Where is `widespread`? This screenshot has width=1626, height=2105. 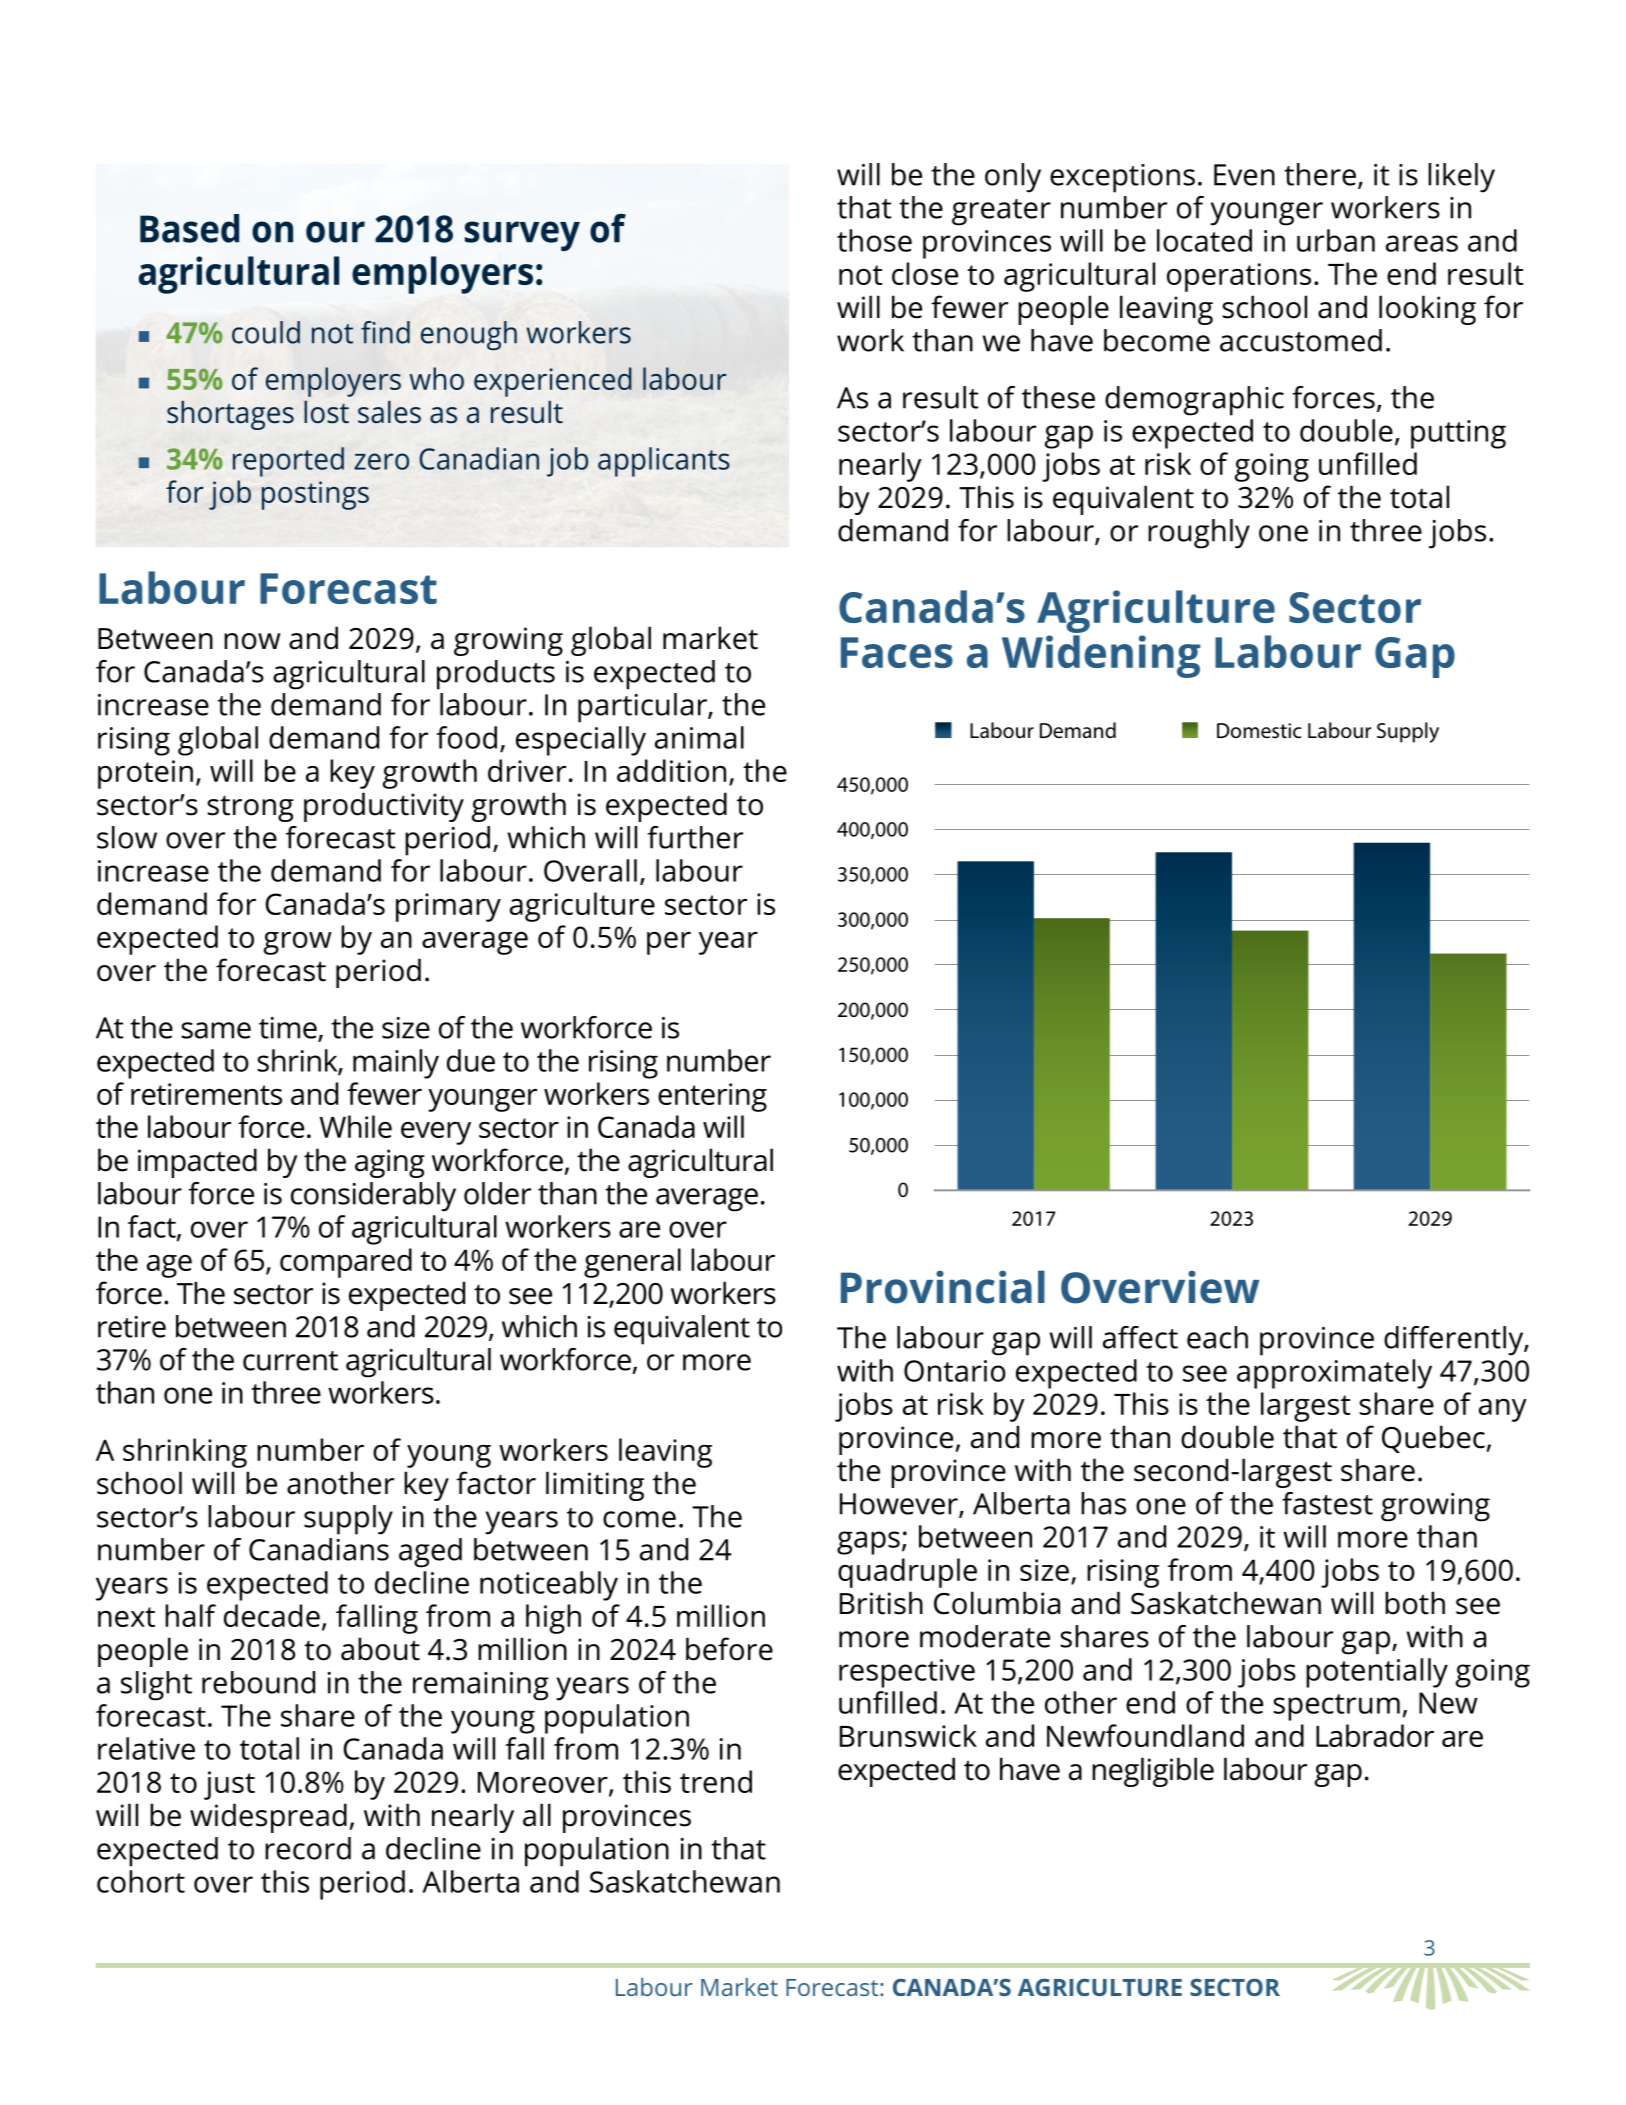 widespread is located at coordinates (268, 1818).
